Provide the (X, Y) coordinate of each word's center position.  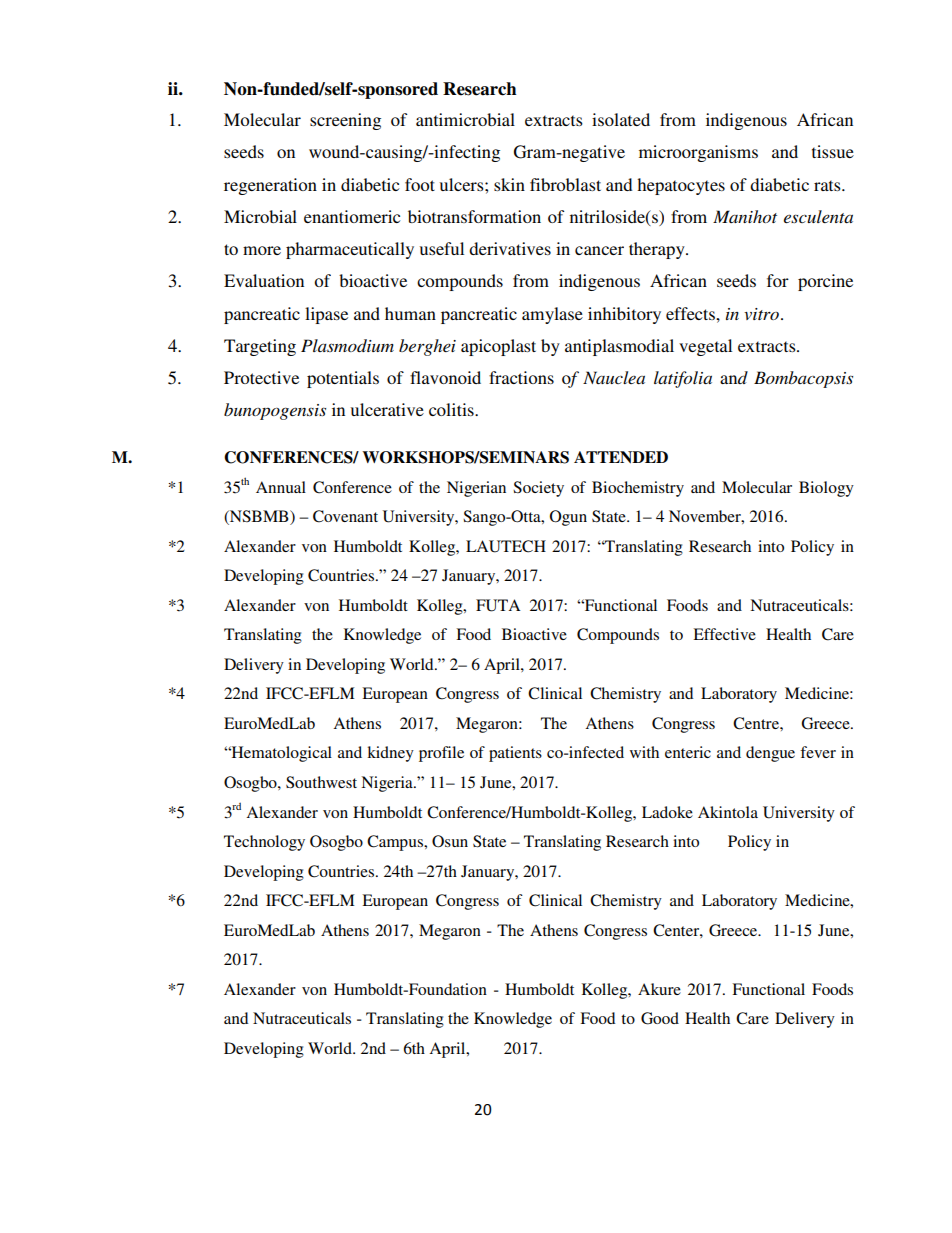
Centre (757, 723)
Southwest (321, 782)
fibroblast (565, 184)
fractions (521, 377)
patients (515, 754)
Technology (264, 843)
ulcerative (387, 409)
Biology (826, 489)
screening (345, 121)
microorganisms (698, 153)
